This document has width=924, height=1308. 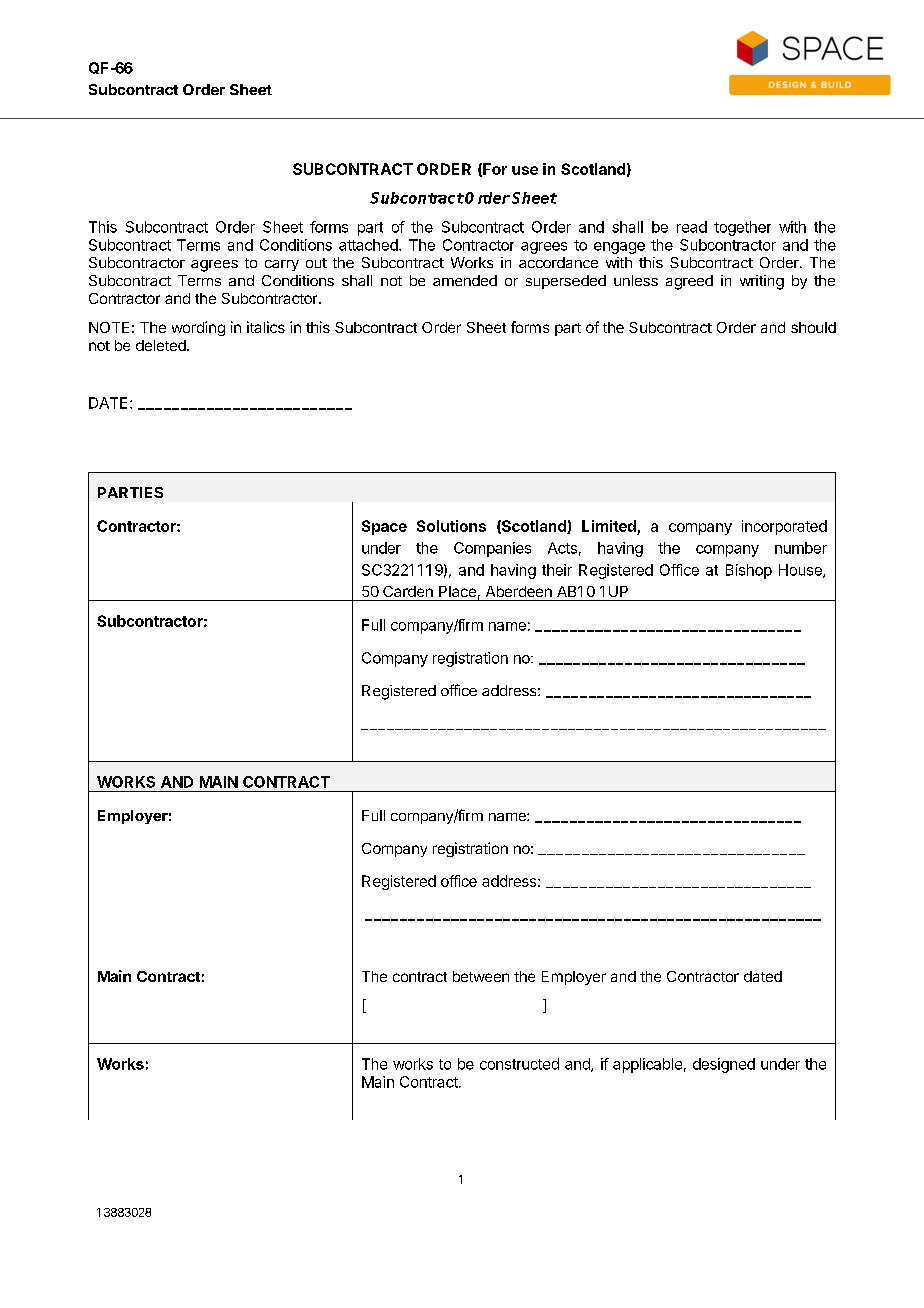 What do you see at coordinates (408, 591) in the document?
I see `Carden` at bounding box center [408, 591].
